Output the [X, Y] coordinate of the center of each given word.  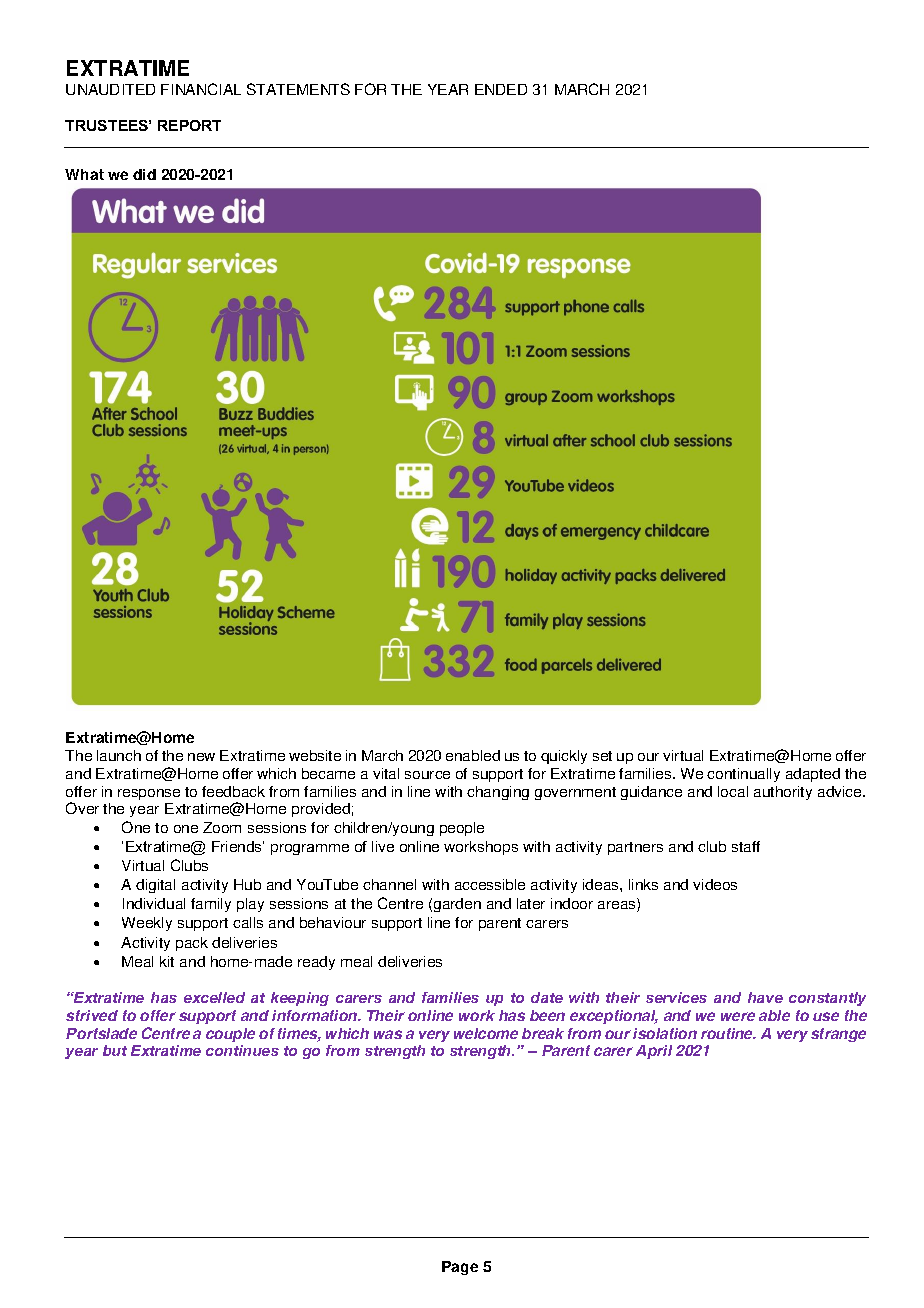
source [427, 775]
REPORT [189, 125]
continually [743, 775]
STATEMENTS [298, 89]
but [115, 1050]
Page [460, 1268]
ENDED [501, 89]
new [201, 757]
